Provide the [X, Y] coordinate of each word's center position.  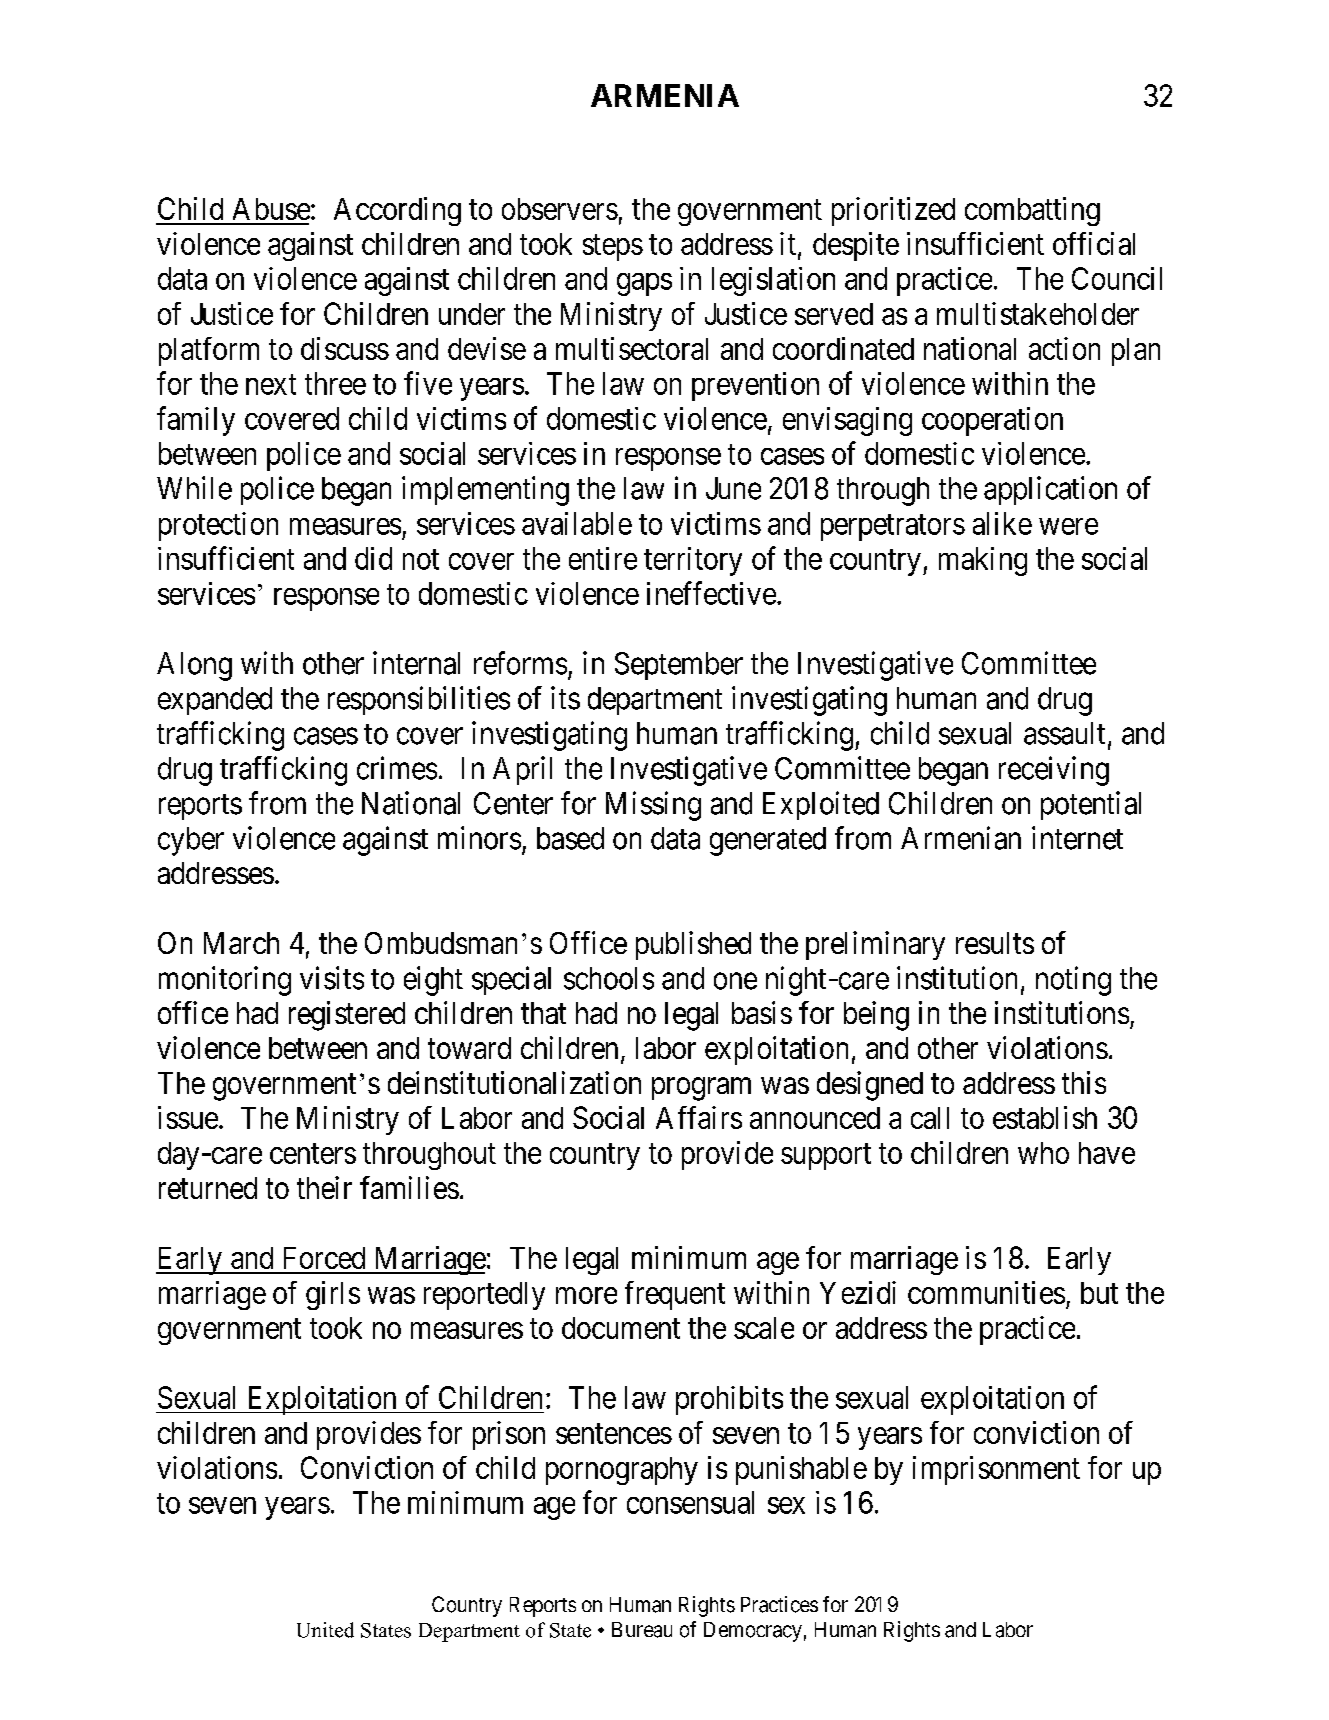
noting [1073, 981]
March [241, 943]
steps [613, 248]
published [693, 945]
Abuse [271, 209]
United [325, 1630]
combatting [1032, 211]
